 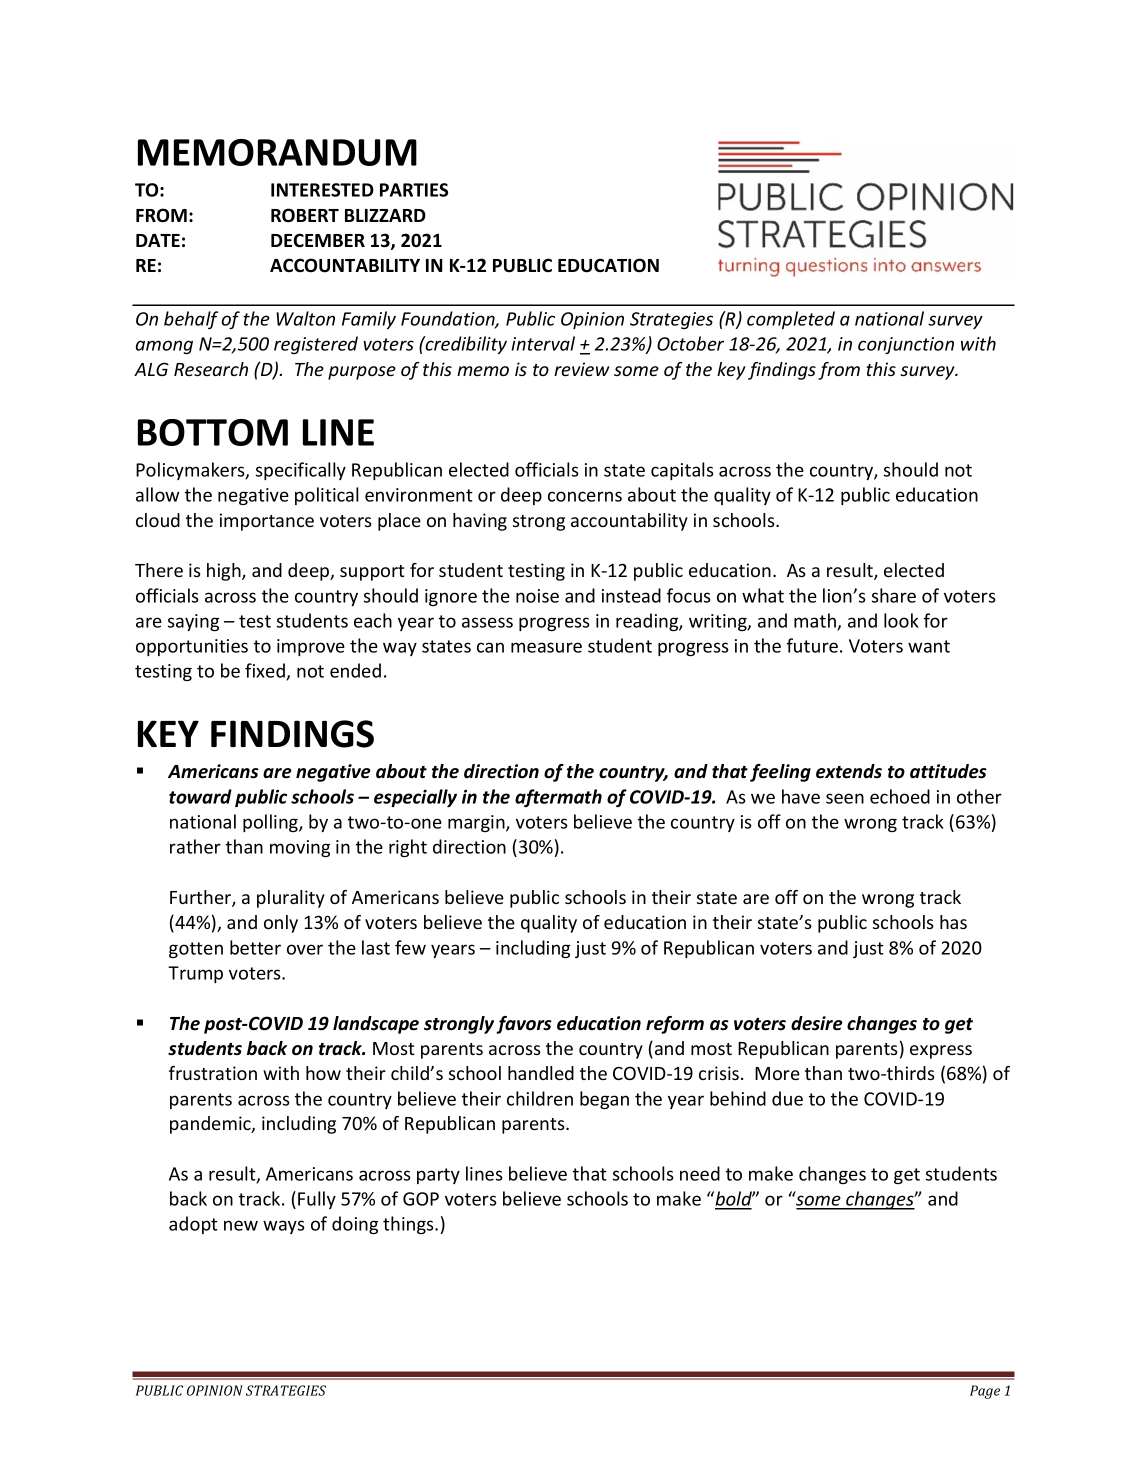 I want to click on new, so click(x=241, y=1225).
